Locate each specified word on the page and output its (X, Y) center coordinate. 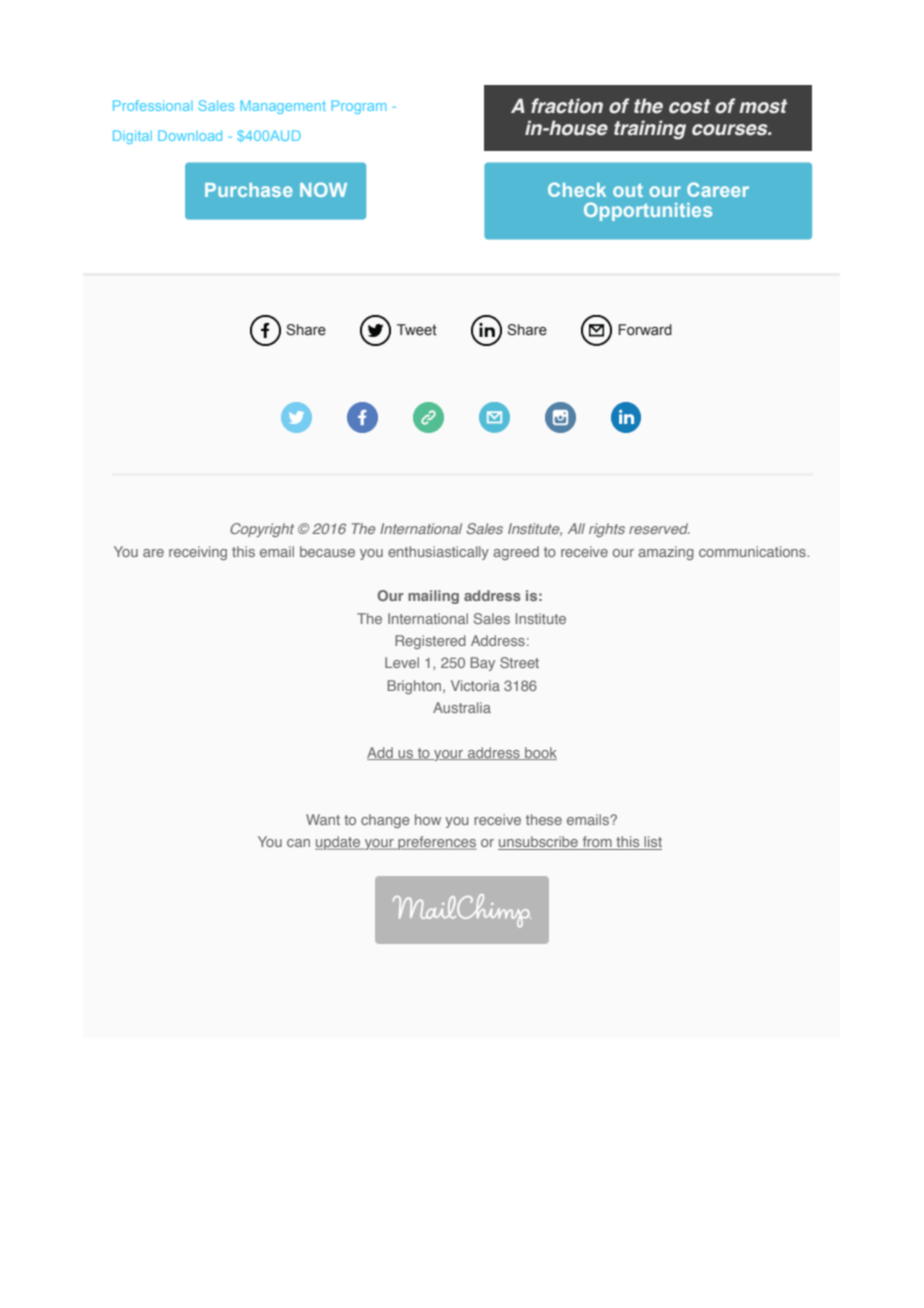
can (298, 843)
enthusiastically (438, 553)
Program (359, 107)
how (428, 819)
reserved (659, 528)
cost (689, 106)
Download (190, 135)
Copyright (262, 530)
